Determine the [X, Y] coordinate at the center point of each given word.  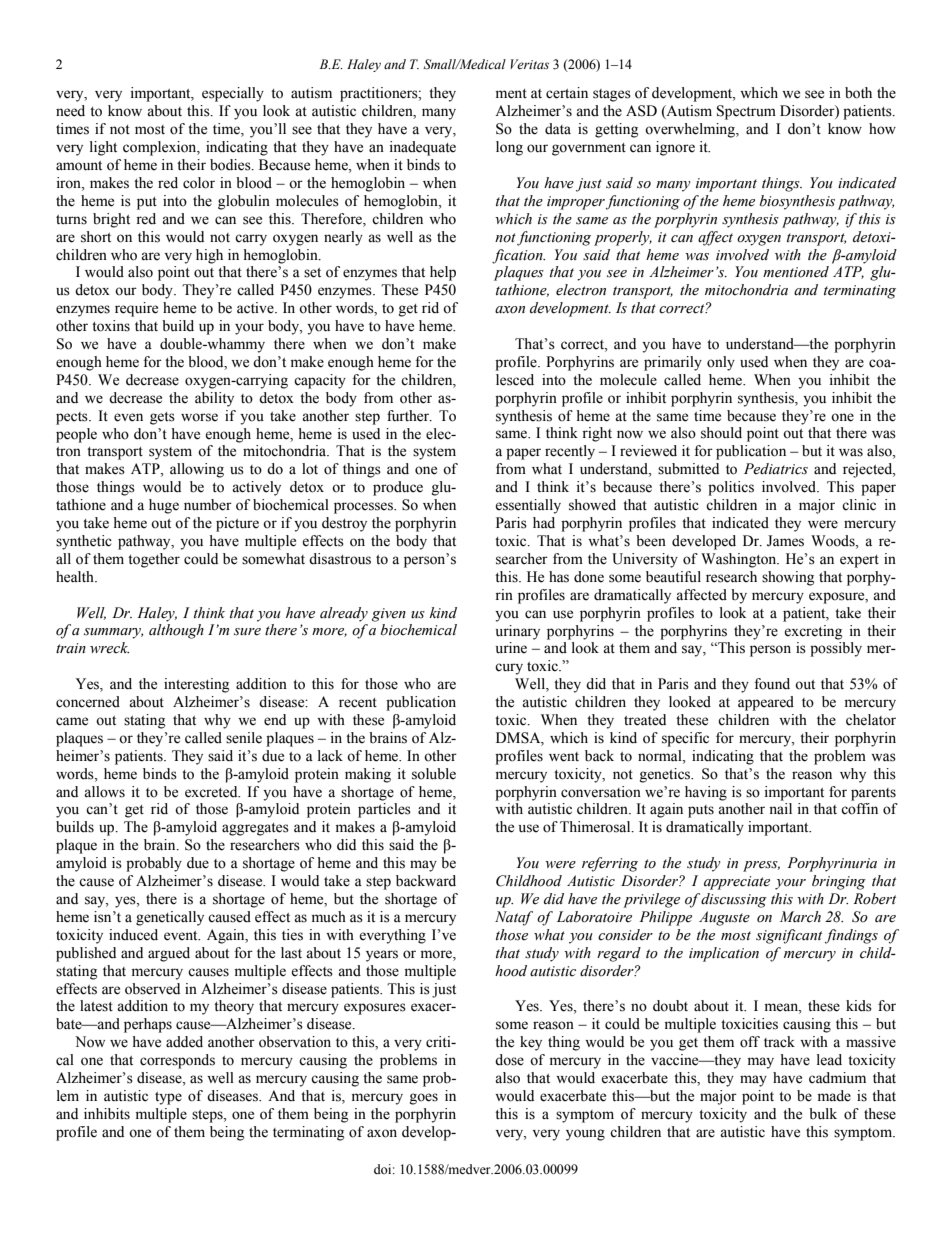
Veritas [529, 64]
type [168, 1098]
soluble [434, 774]
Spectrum [746, 112]
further [409, 416]
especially [233, 94]
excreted [212, 792]
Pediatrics [776, 469]
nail [780, 808]
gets [162, 418]
